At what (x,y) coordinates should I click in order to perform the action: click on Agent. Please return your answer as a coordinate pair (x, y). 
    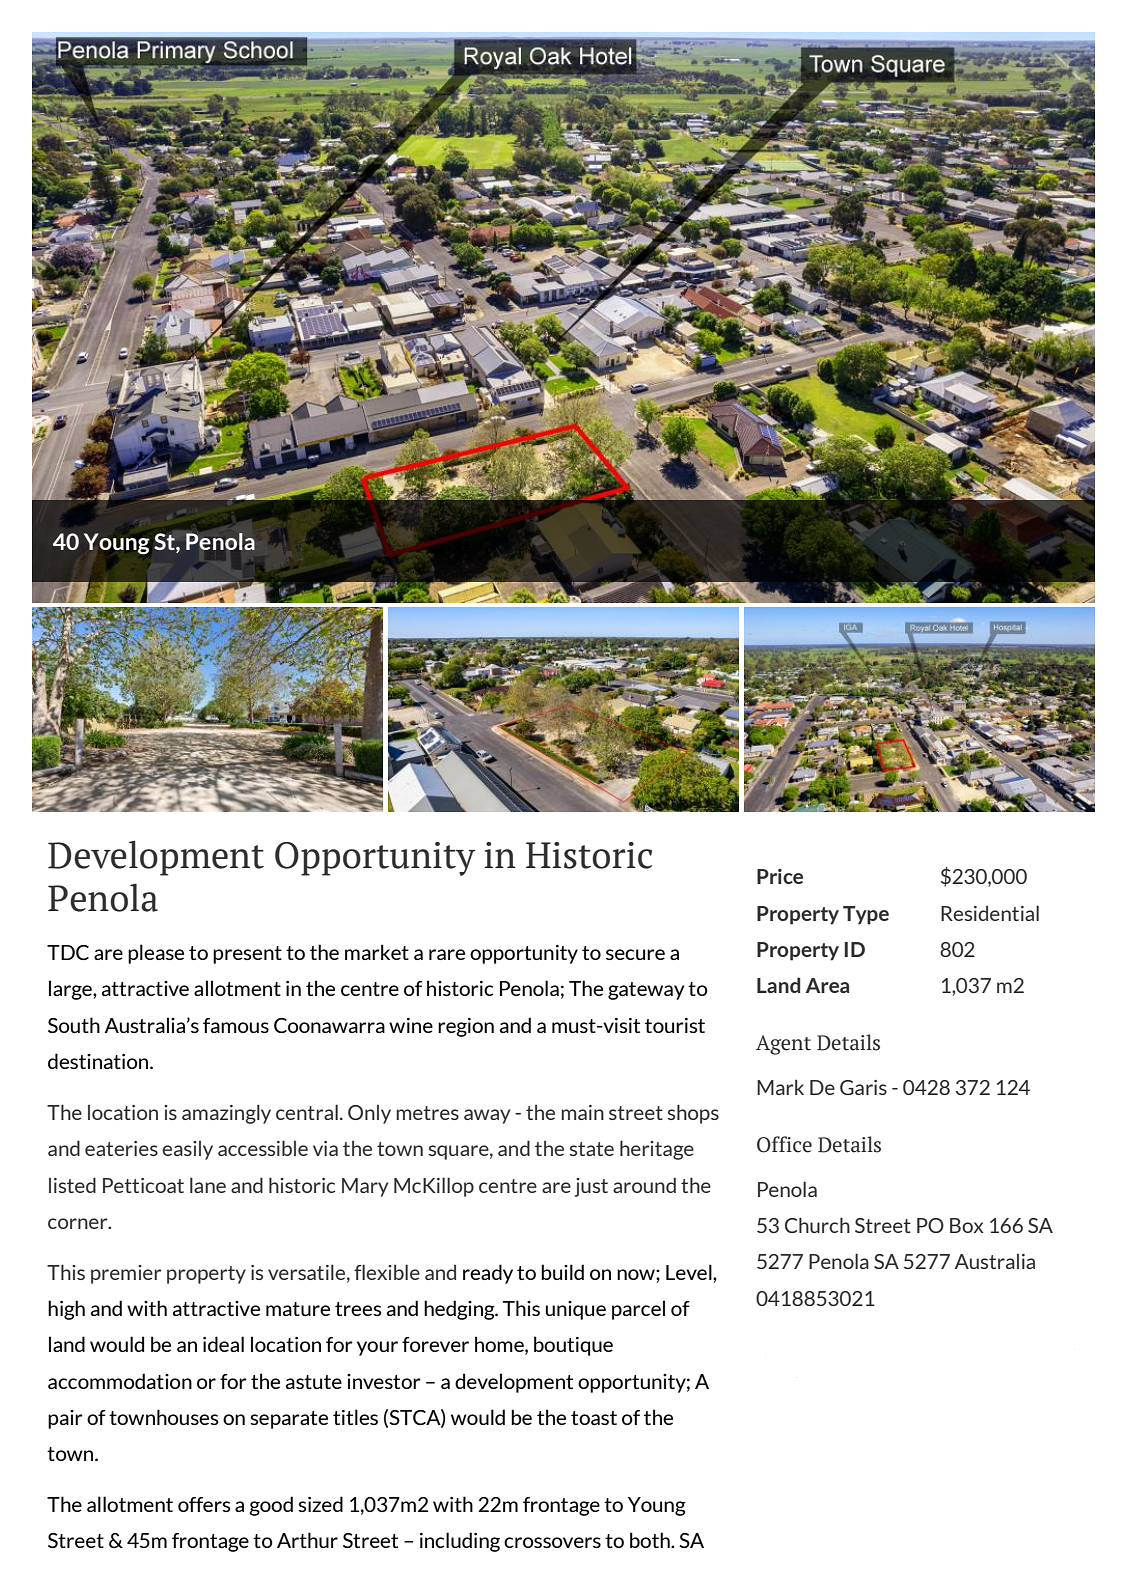
    Looking at the image, I should click on (783, 1045).
